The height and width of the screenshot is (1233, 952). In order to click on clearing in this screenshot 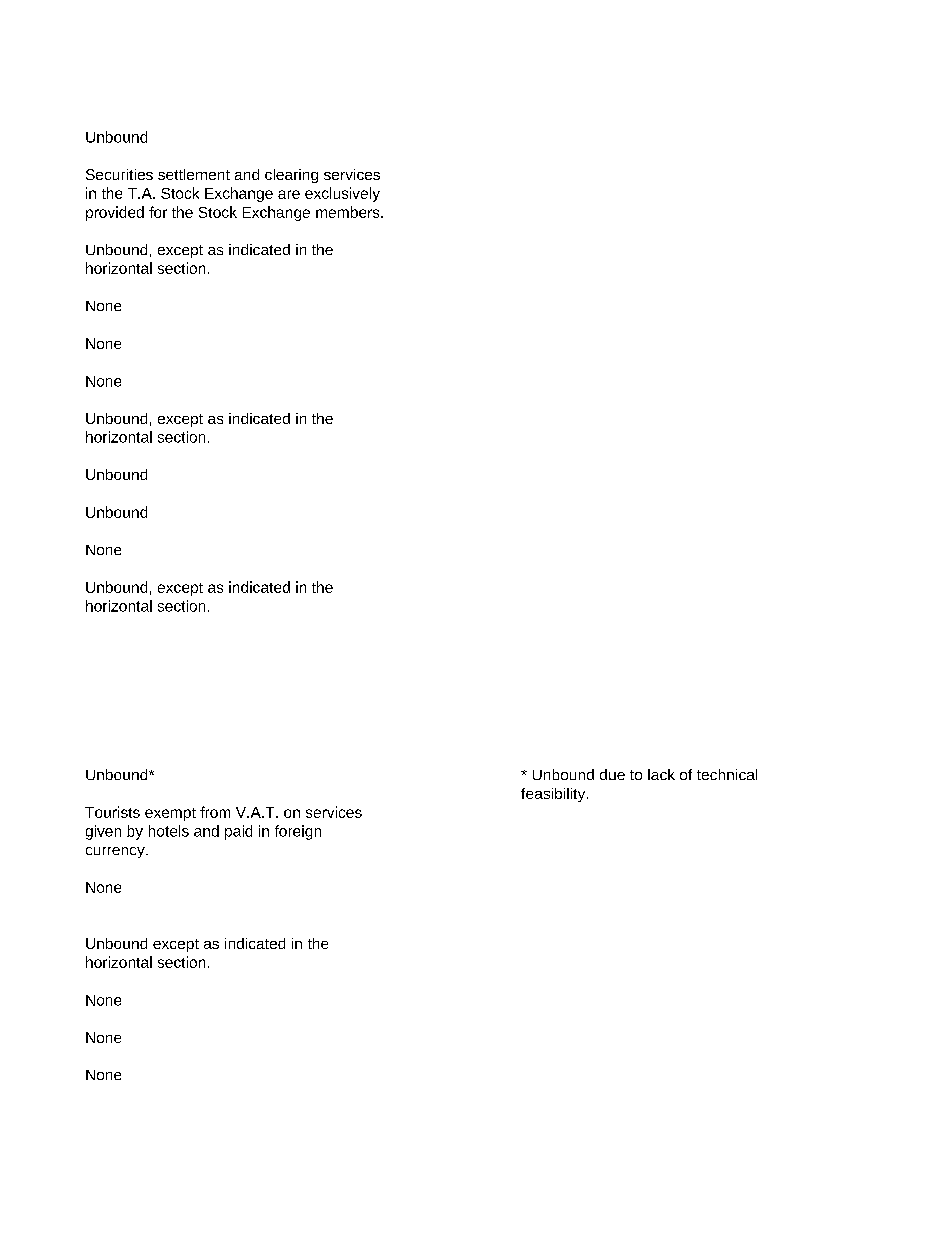, I will do `click(291, 176)`.
